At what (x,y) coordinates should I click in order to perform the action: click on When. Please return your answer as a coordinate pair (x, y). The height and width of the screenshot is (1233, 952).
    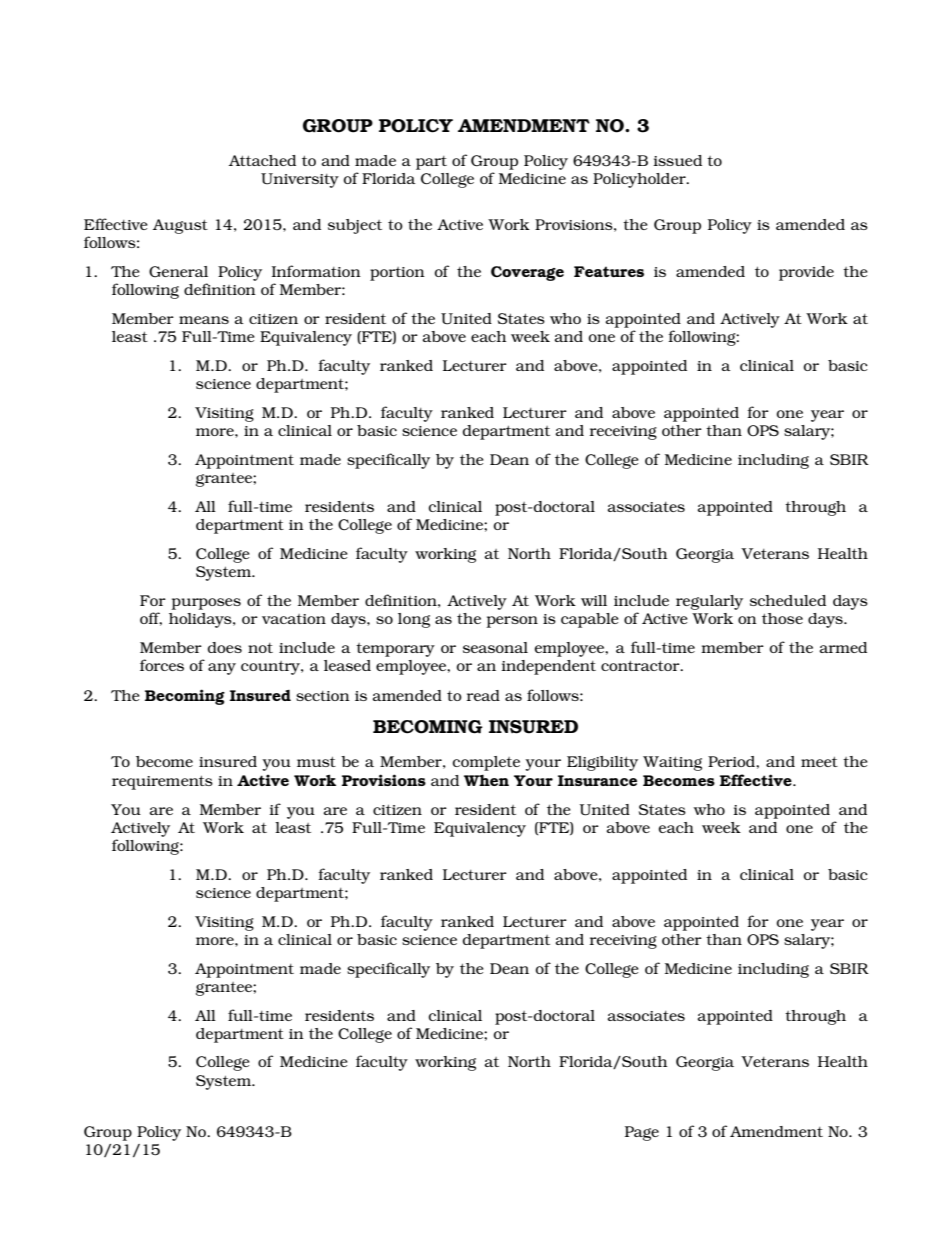
    Looking at the image, I should click on (486, 780).
